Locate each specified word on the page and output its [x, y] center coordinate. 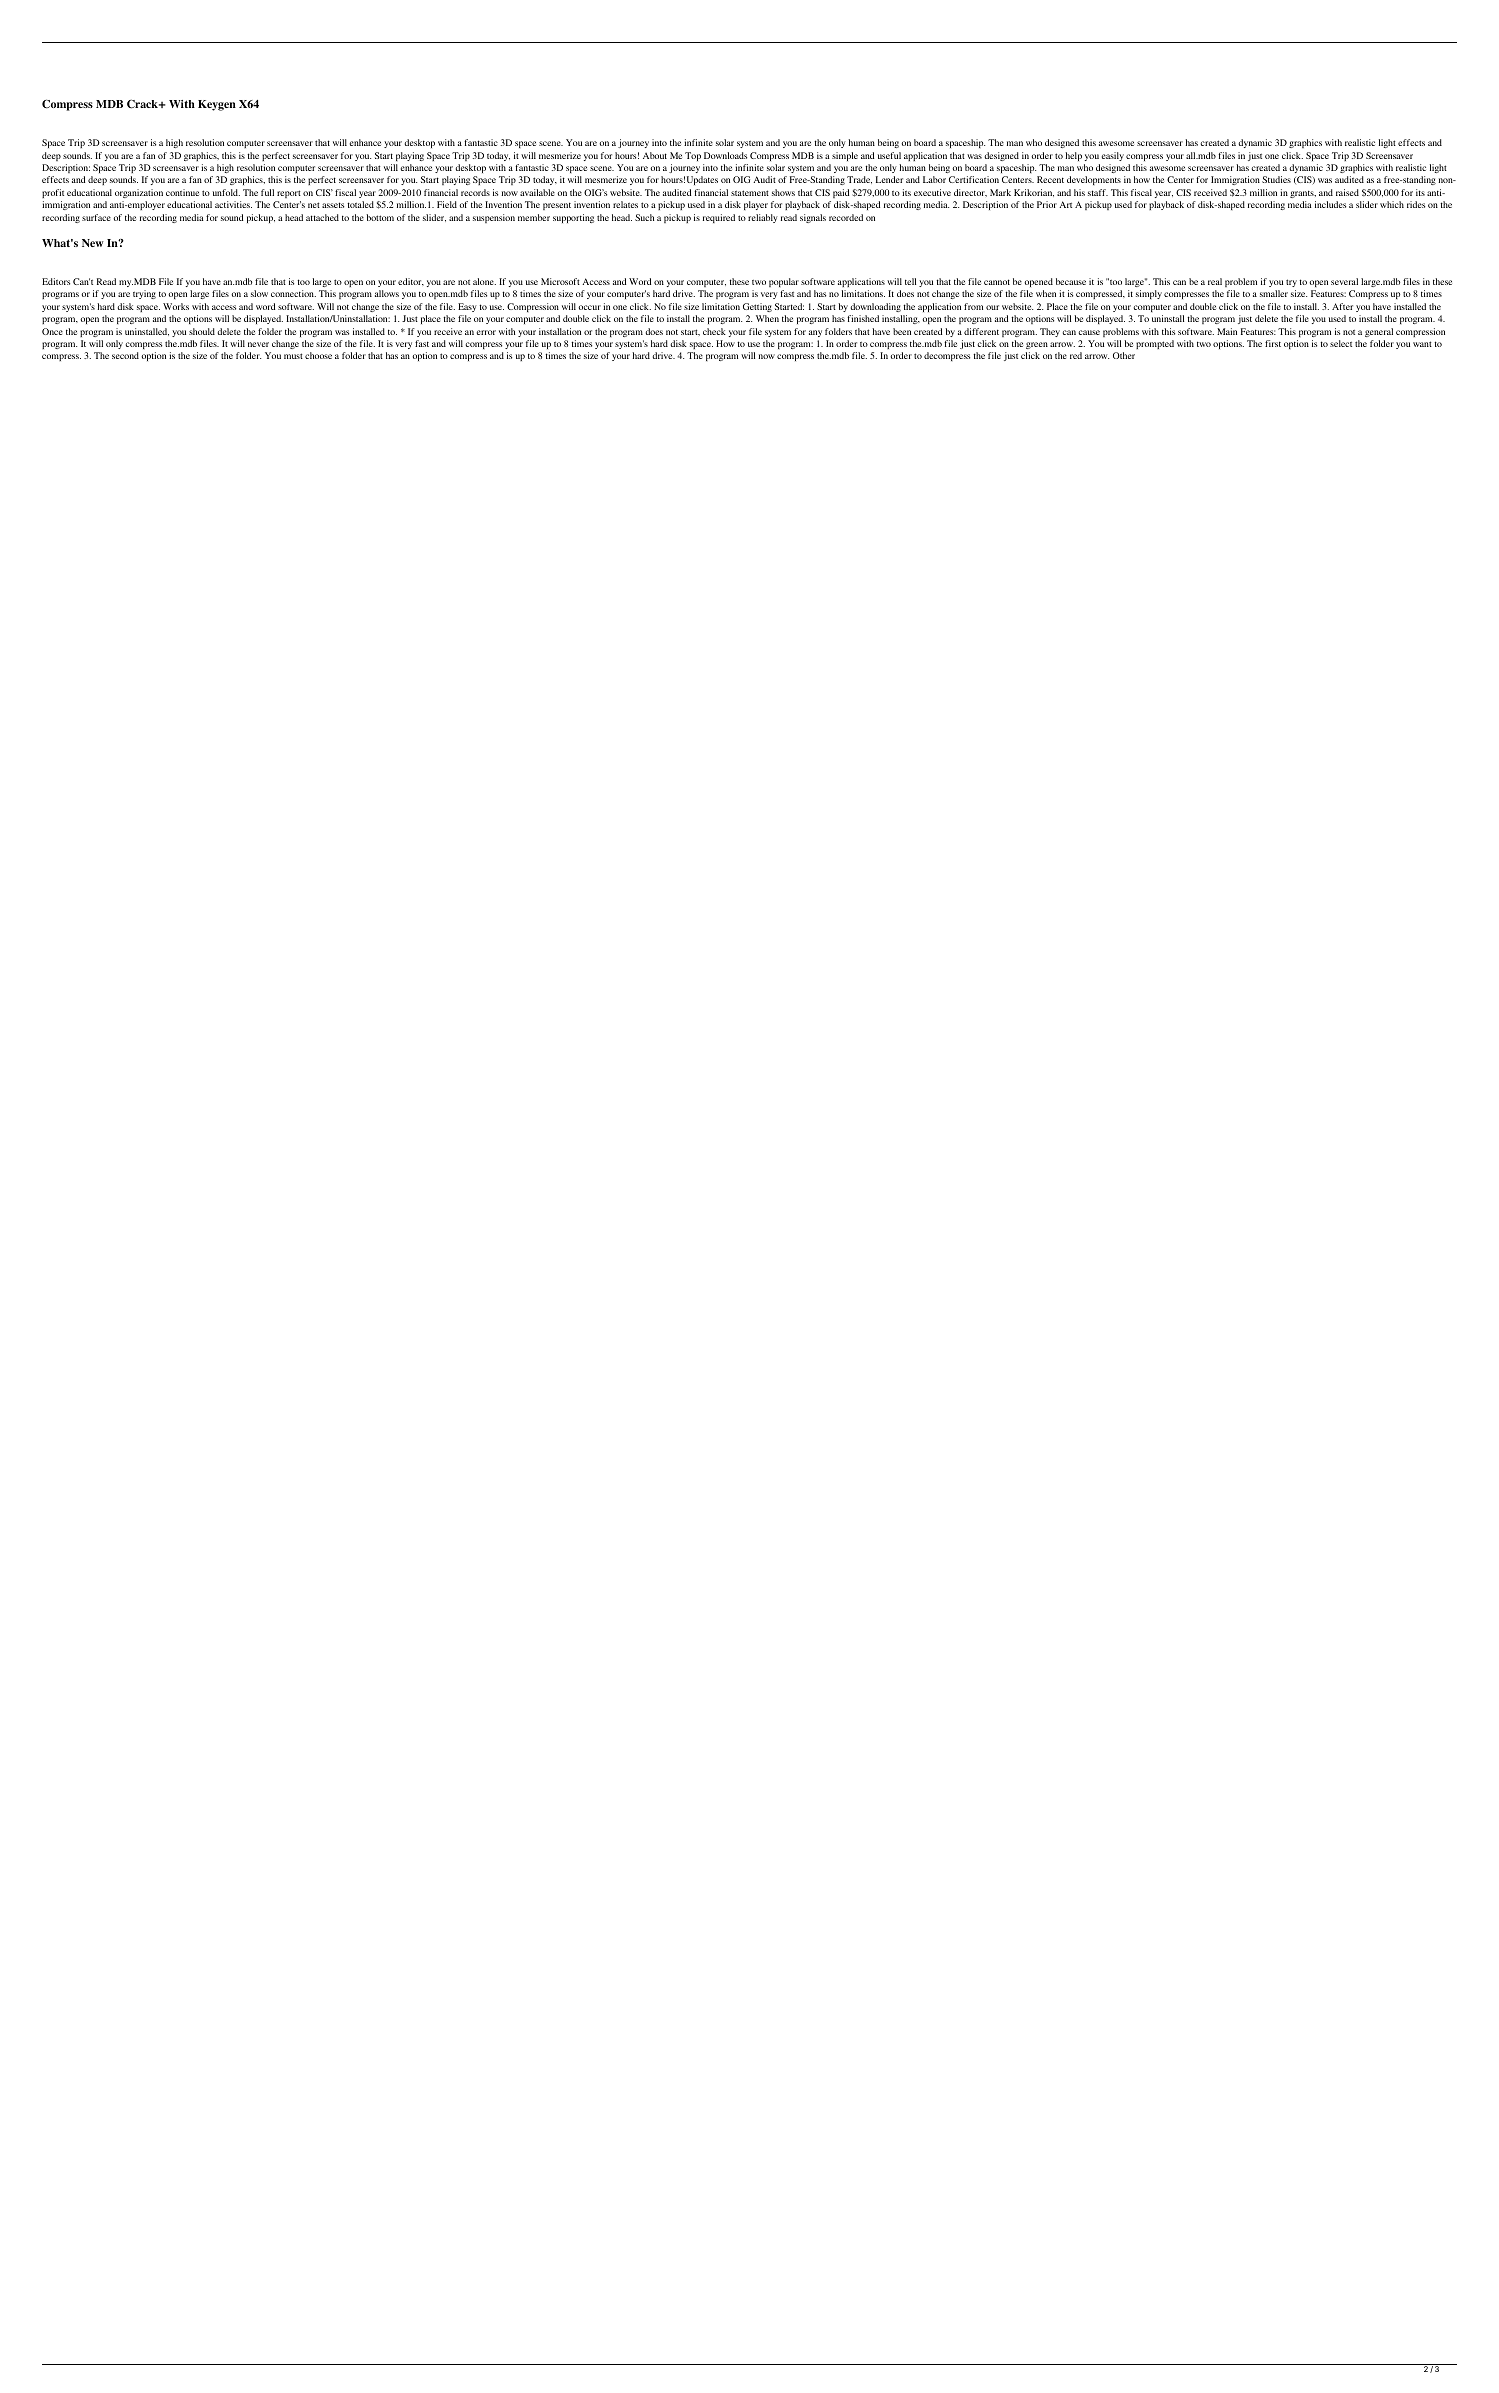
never [258, 344]
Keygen [217, 105]
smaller [1274, 293]
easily [1112, 156]
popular [784, 282]
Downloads [725, 155]
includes [1330, 204]
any [815, 333]
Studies [1276, 179]
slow [259, 293]
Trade [859, 180]
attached [322, 217]
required [719, 218]
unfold [226, 192]
